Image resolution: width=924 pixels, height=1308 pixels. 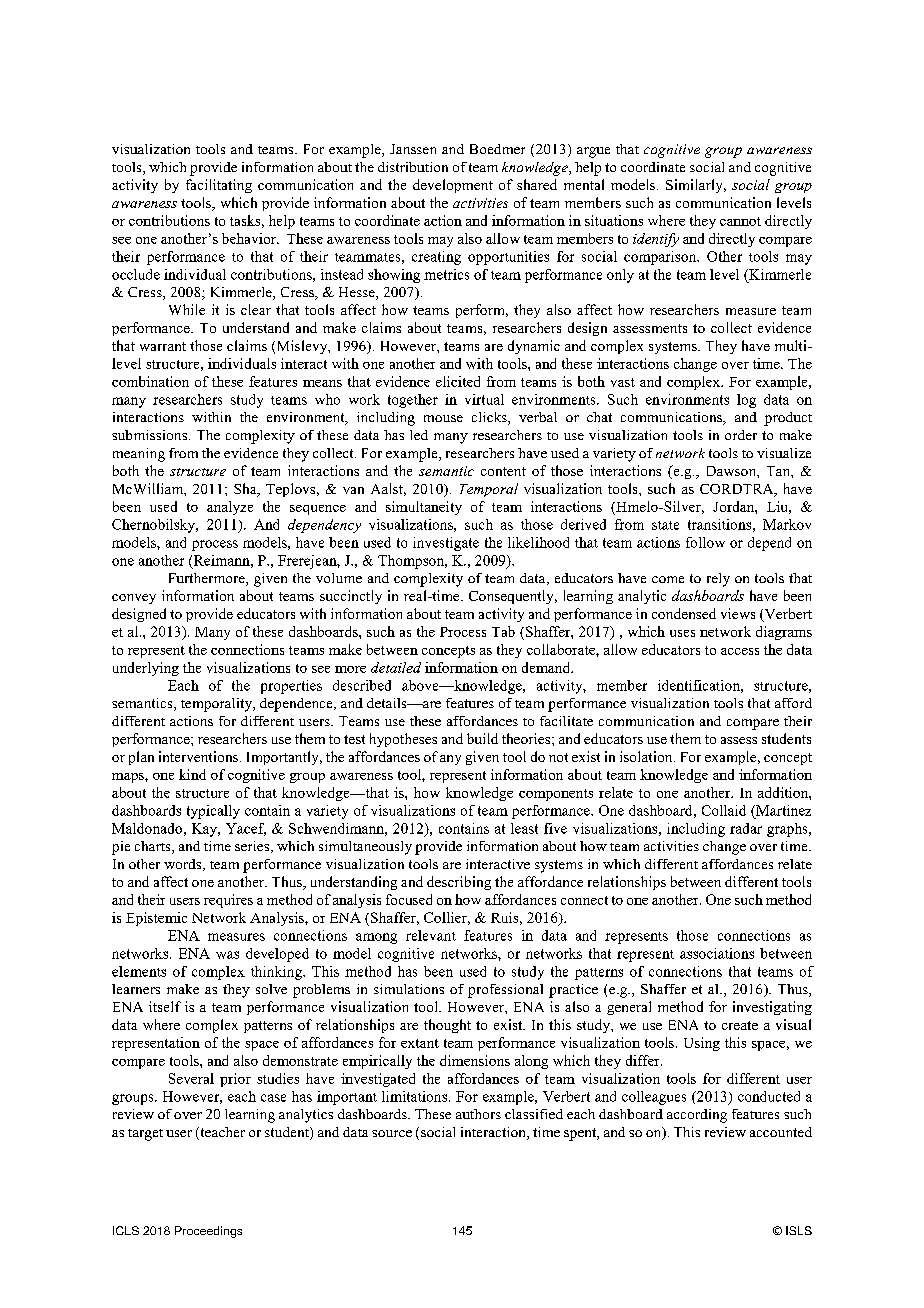 What do you see at coordinates (219, 186) in the page?
I see `facilitating` at bounding box center [219, 186].
